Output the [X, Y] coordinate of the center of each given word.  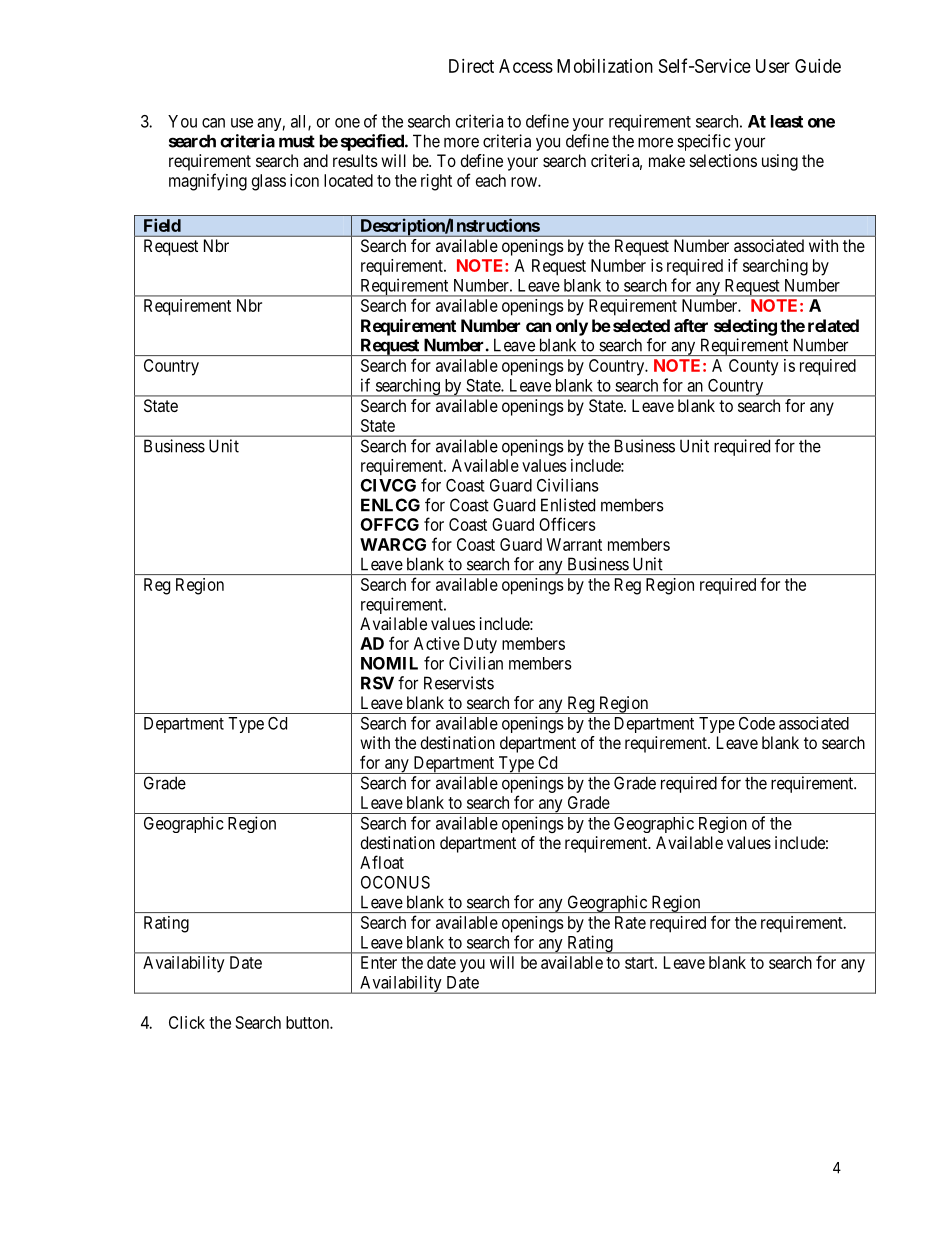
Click [187, 1022]
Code [757, 723]
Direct [471, 66]
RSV [377, 683]
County [754, 367]
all [300, 122]
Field [162, 225]
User [773, 66]
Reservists [459, 683]
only [572, 327]
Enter [379, 962]
